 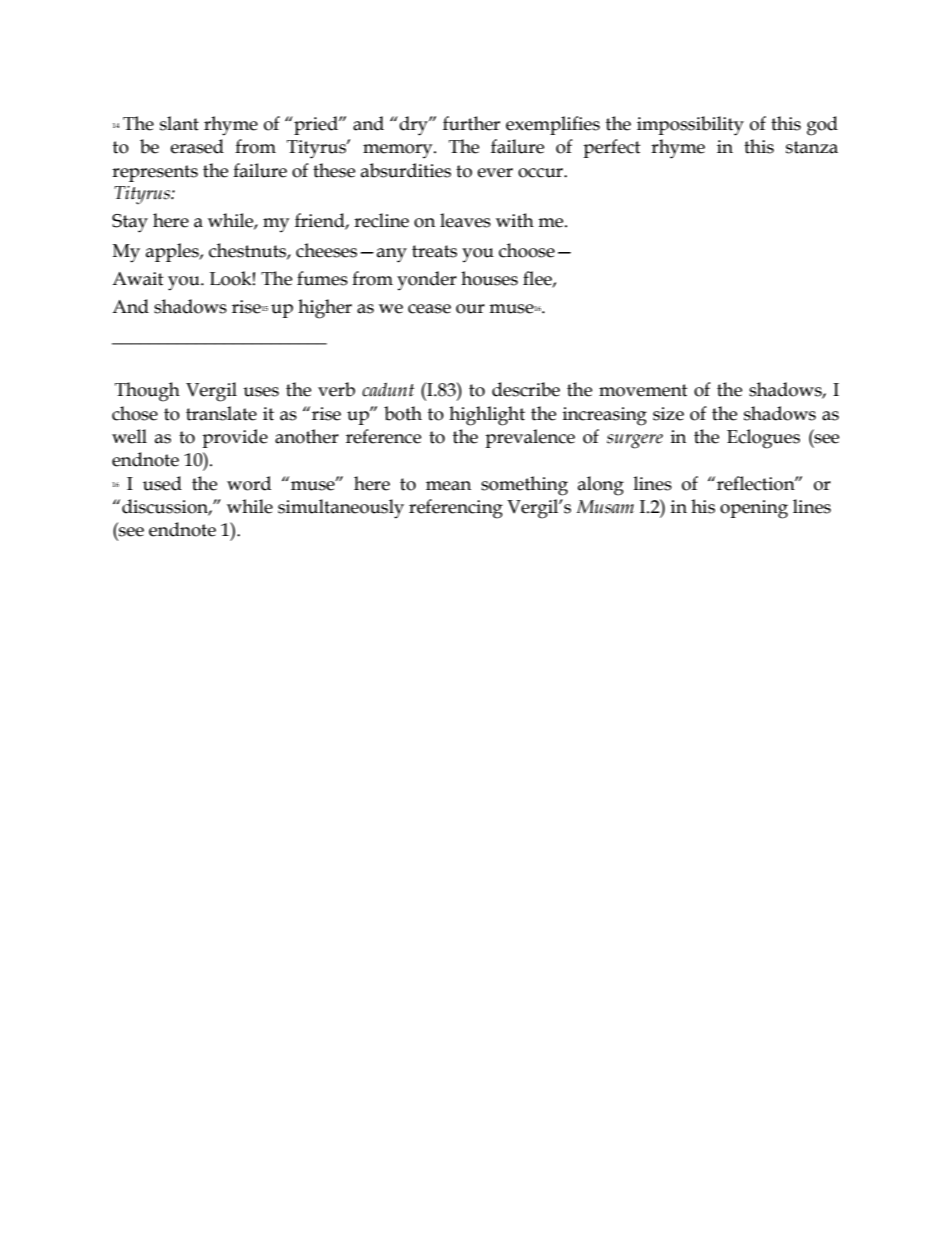 I want to click on erased, so click(x=197, y=146).
